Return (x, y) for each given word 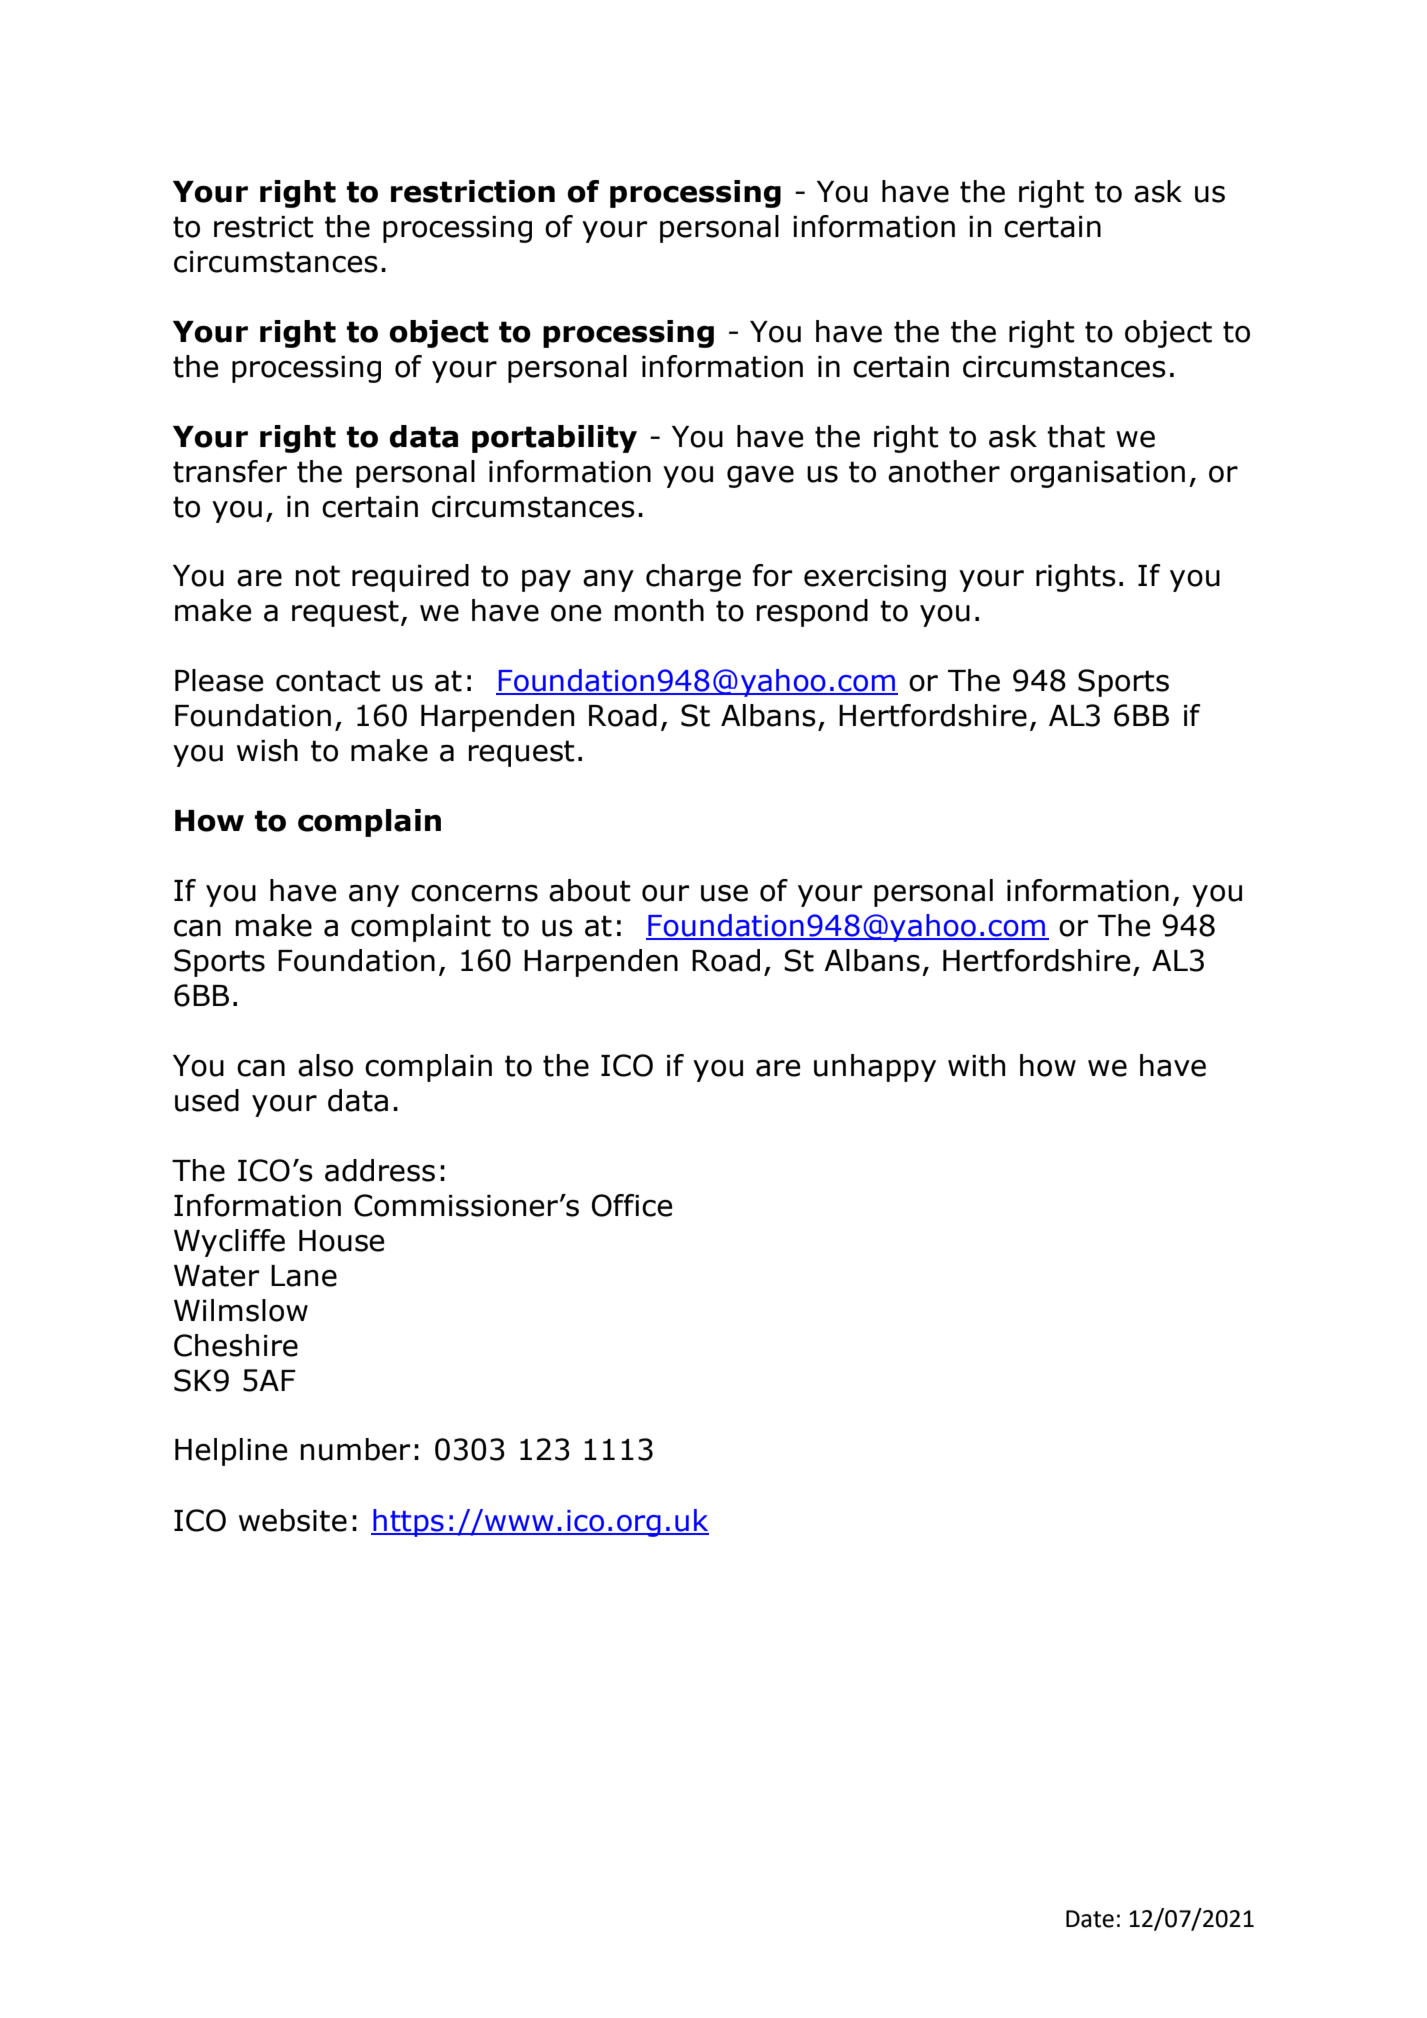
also (325, 1065)
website (293, 1520)
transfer (230, 471)
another (944, 471)
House (341, 1241)
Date (1090, 1919)
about (590, 890)
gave (760, 477)
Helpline (231, 1452)
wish (267, 750)
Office (632, 1205)
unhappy (875, 1068)
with (976, 1065)
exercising (875, 578)
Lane (304, 1276)
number (355, 1449)
